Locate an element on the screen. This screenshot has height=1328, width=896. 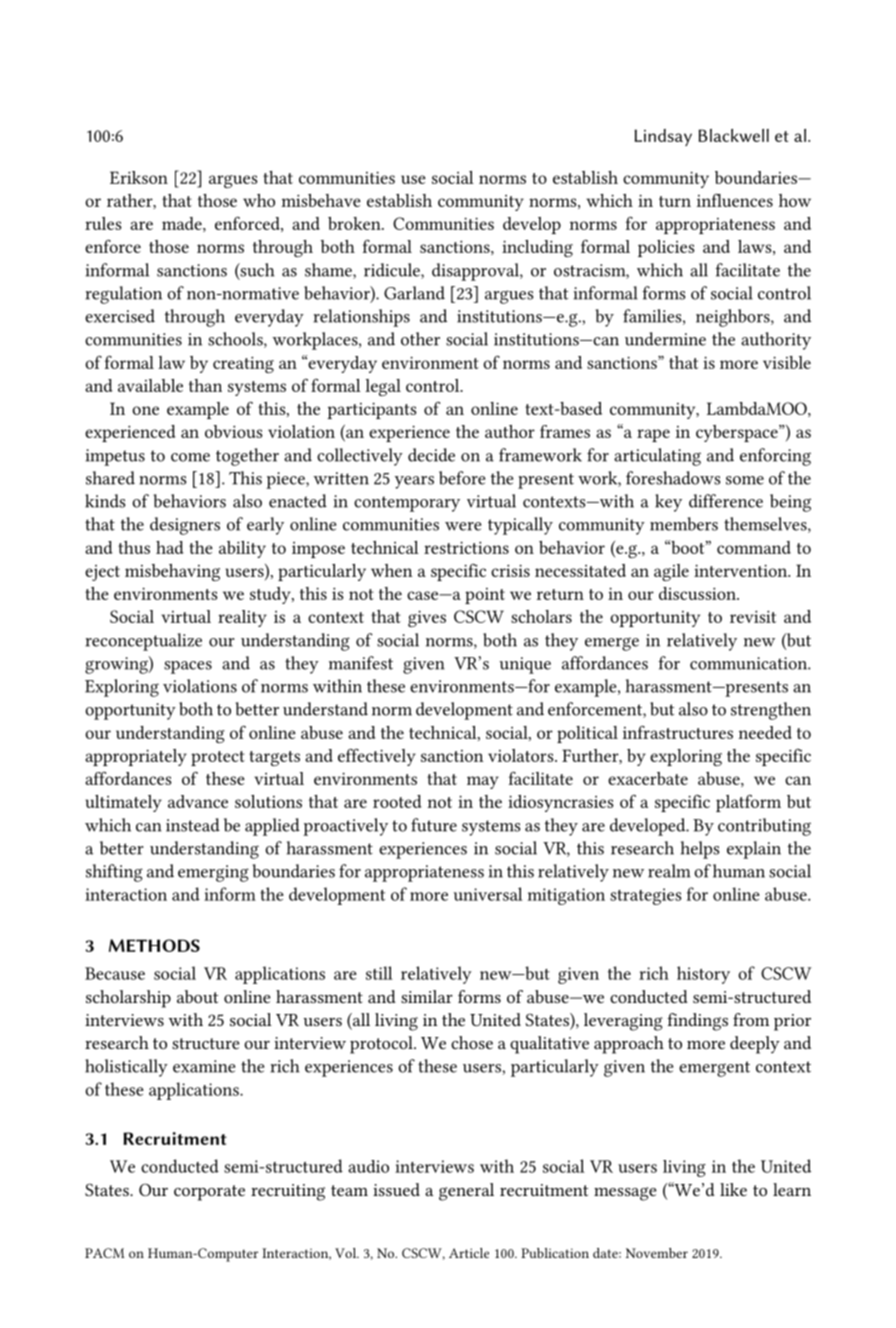
were is located at coordinates (463, 526).
